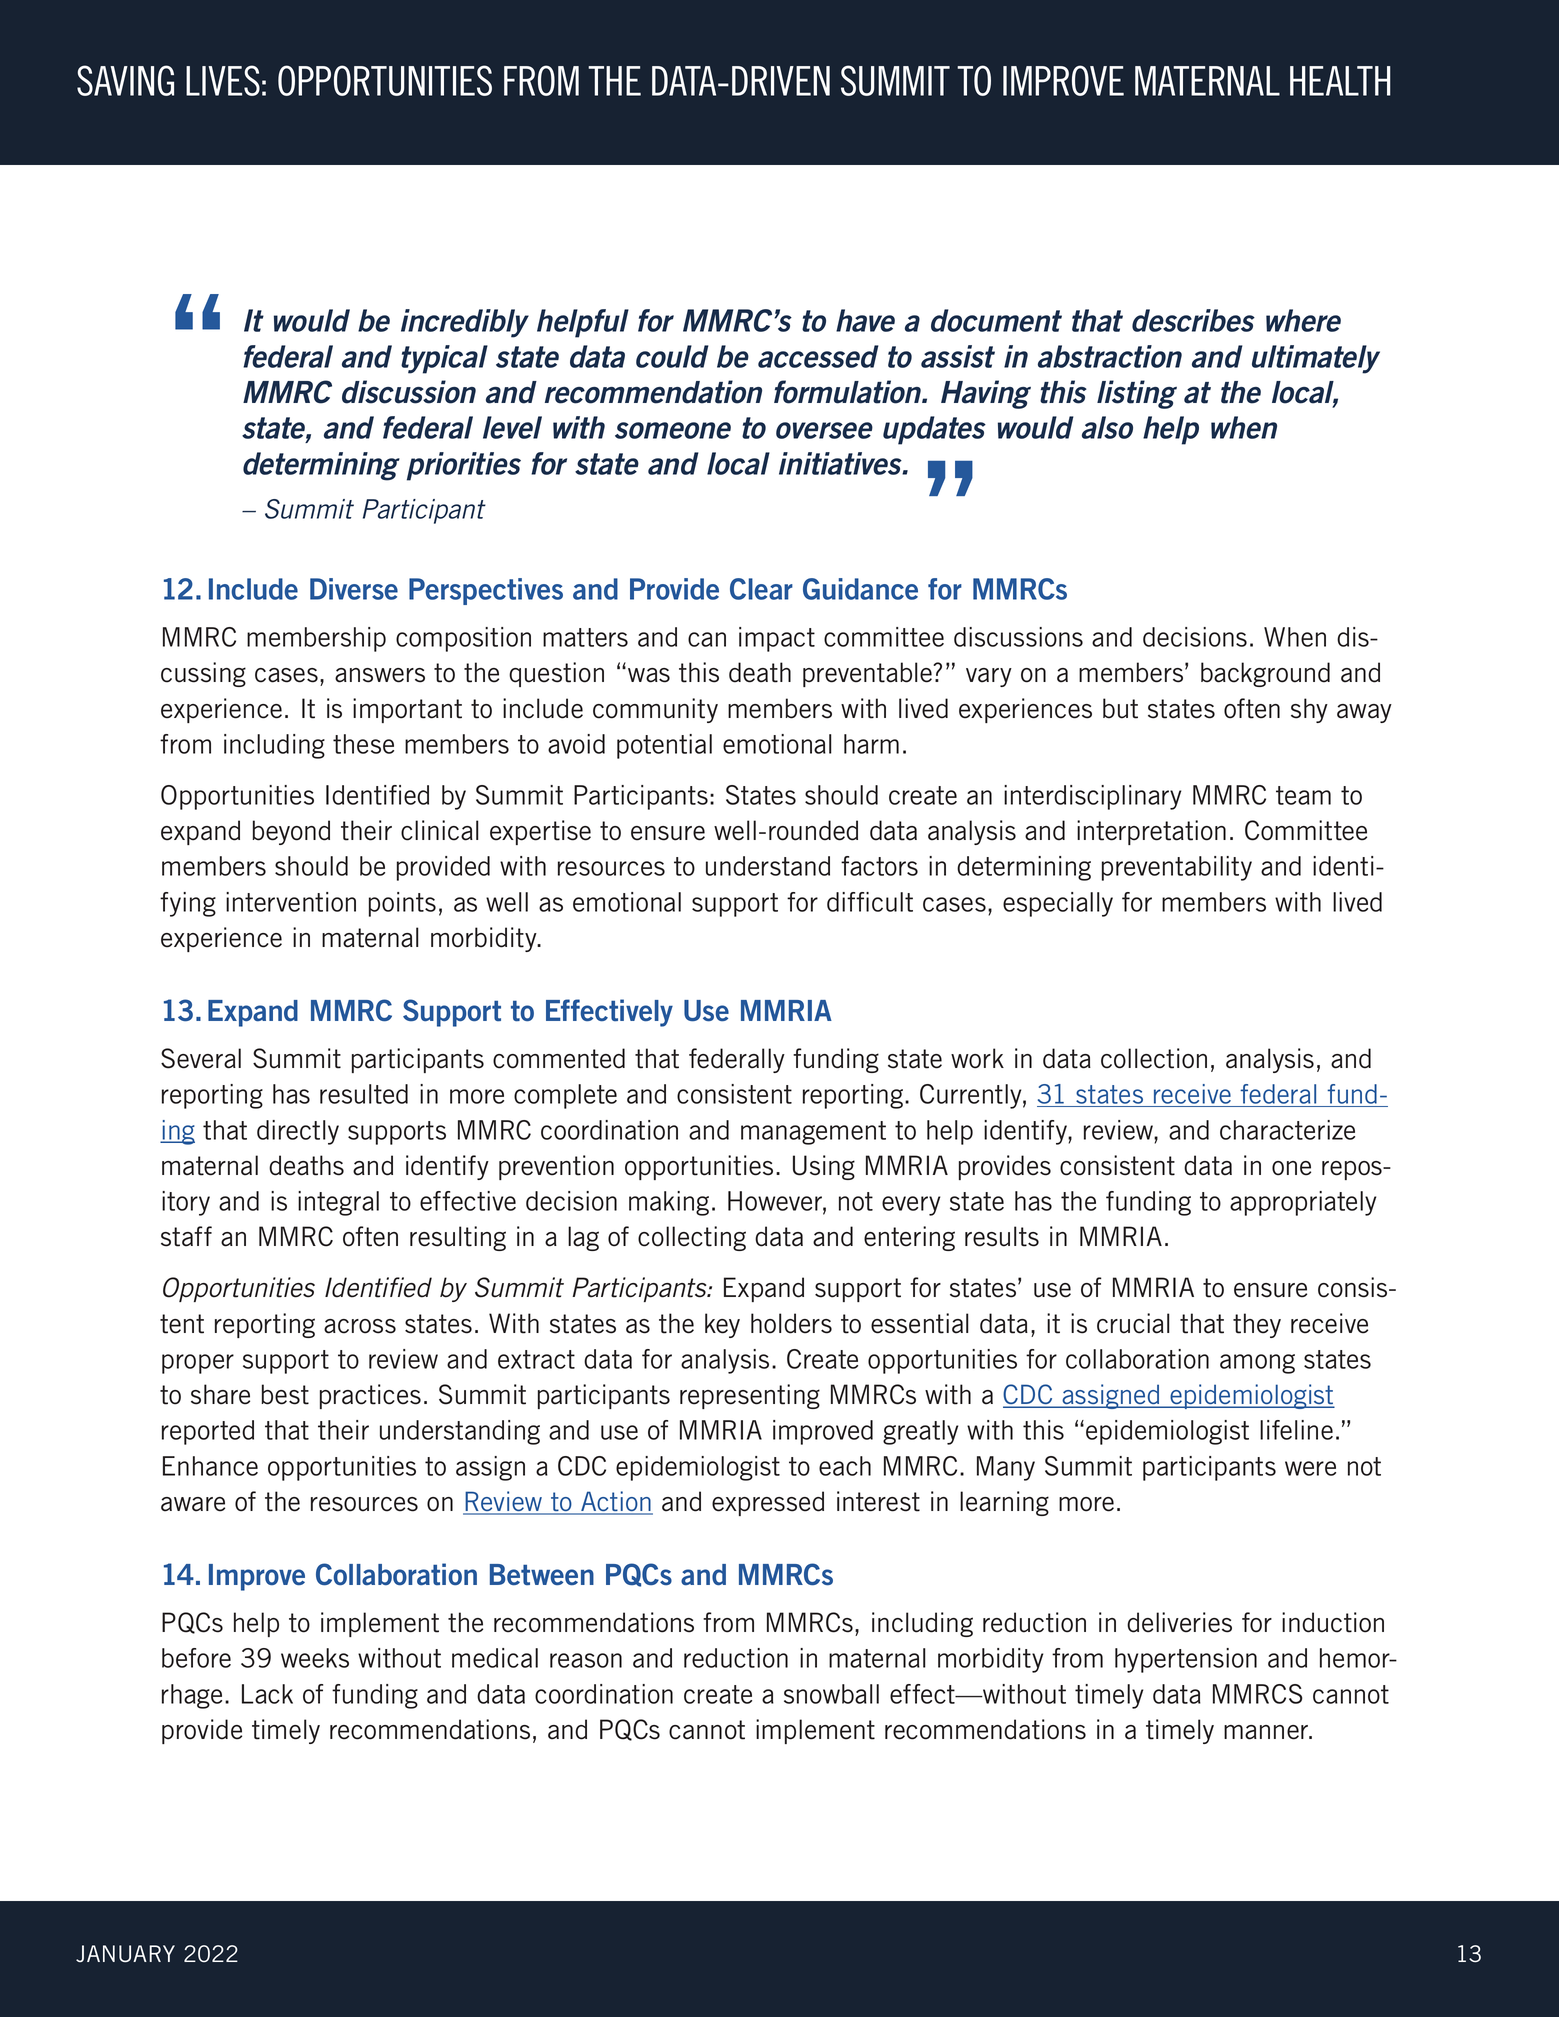  I want to click on Several, so click(201, 1058).
